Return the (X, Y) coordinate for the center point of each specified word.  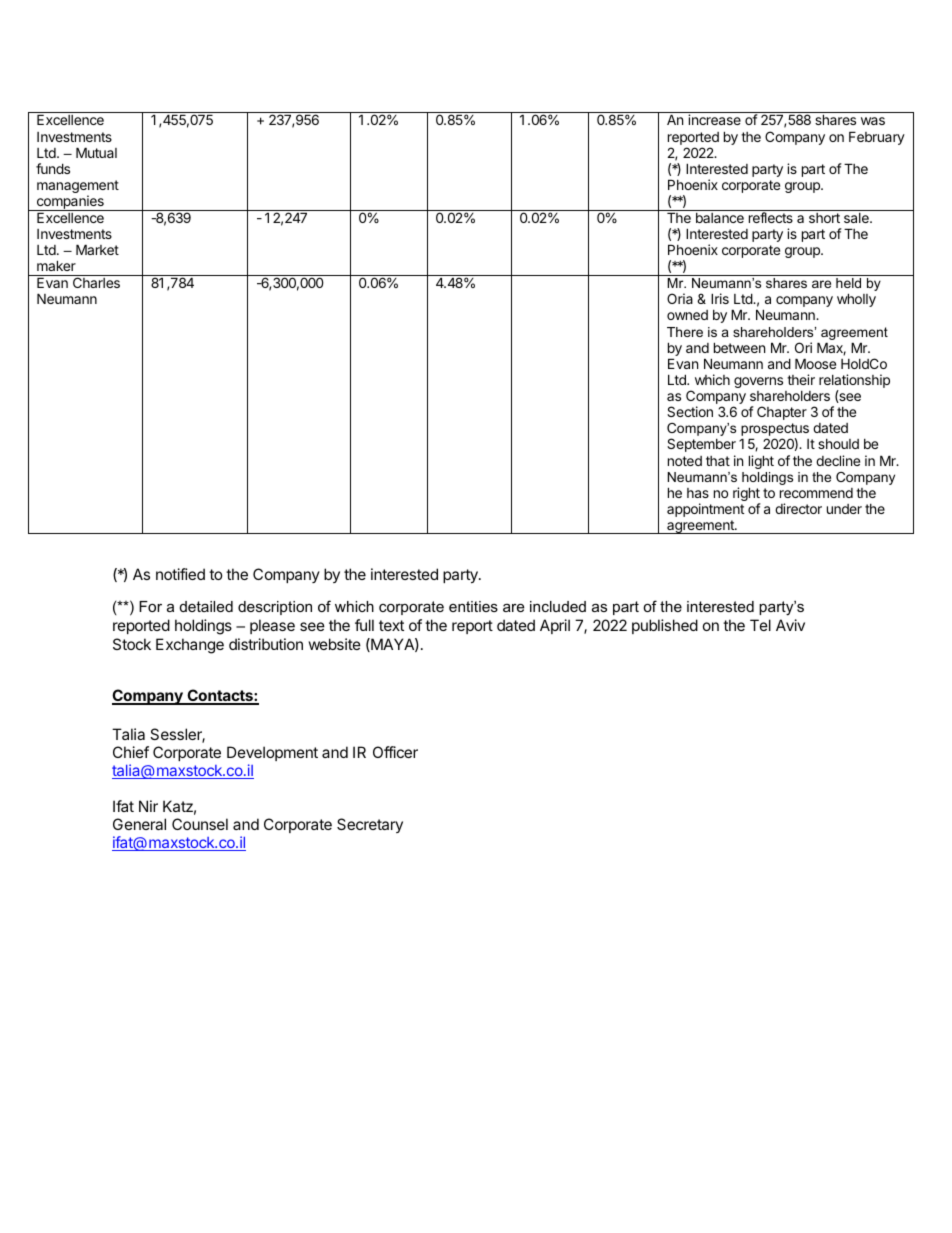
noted (685, 461)
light (761, 462)
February (877, 138)
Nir (148, 806)
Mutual (96, 152)
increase (714, 119)
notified (180, 574)
